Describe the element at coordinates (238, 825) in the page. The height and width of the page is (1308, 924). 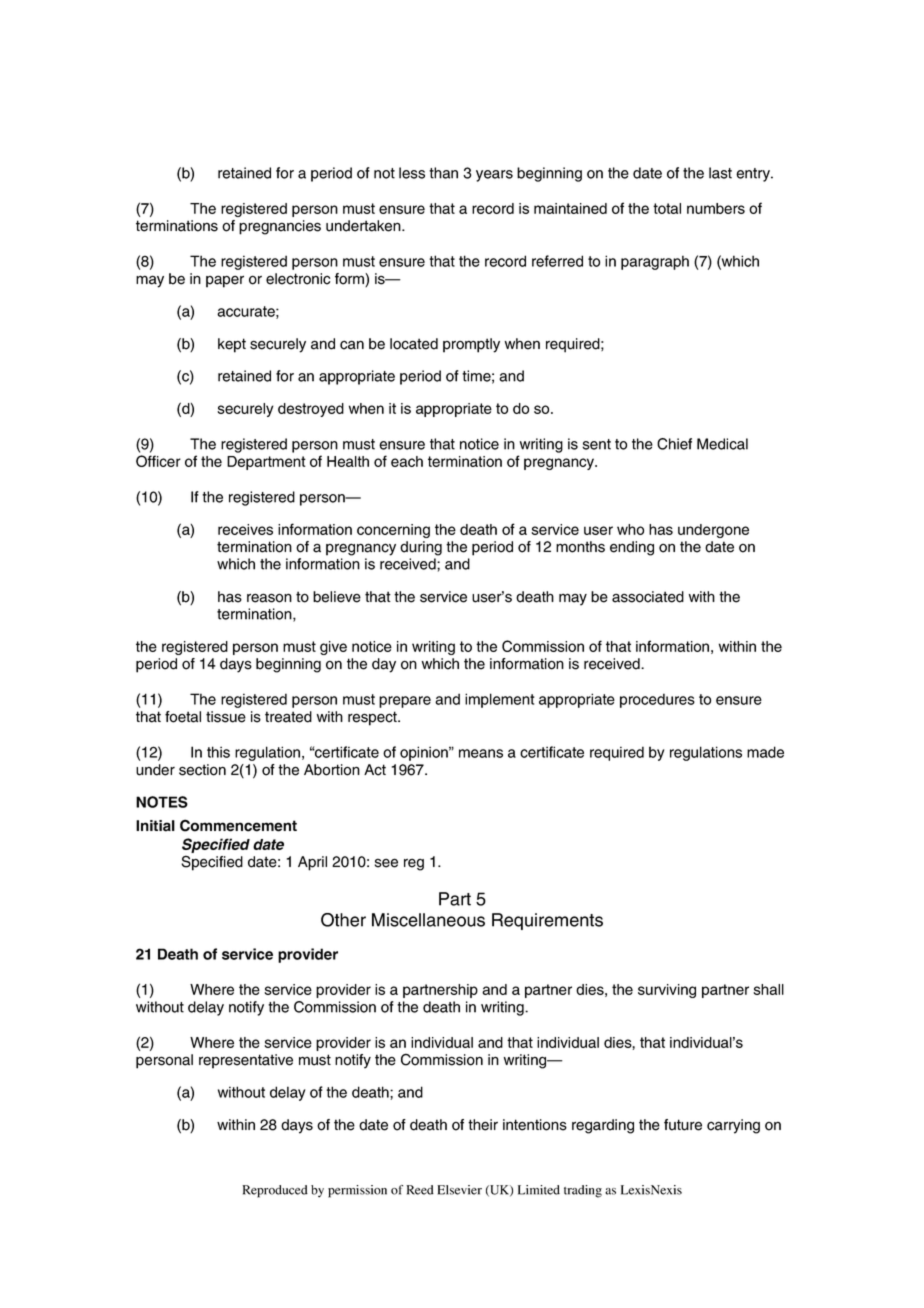
I see `Commencement` at that location.
